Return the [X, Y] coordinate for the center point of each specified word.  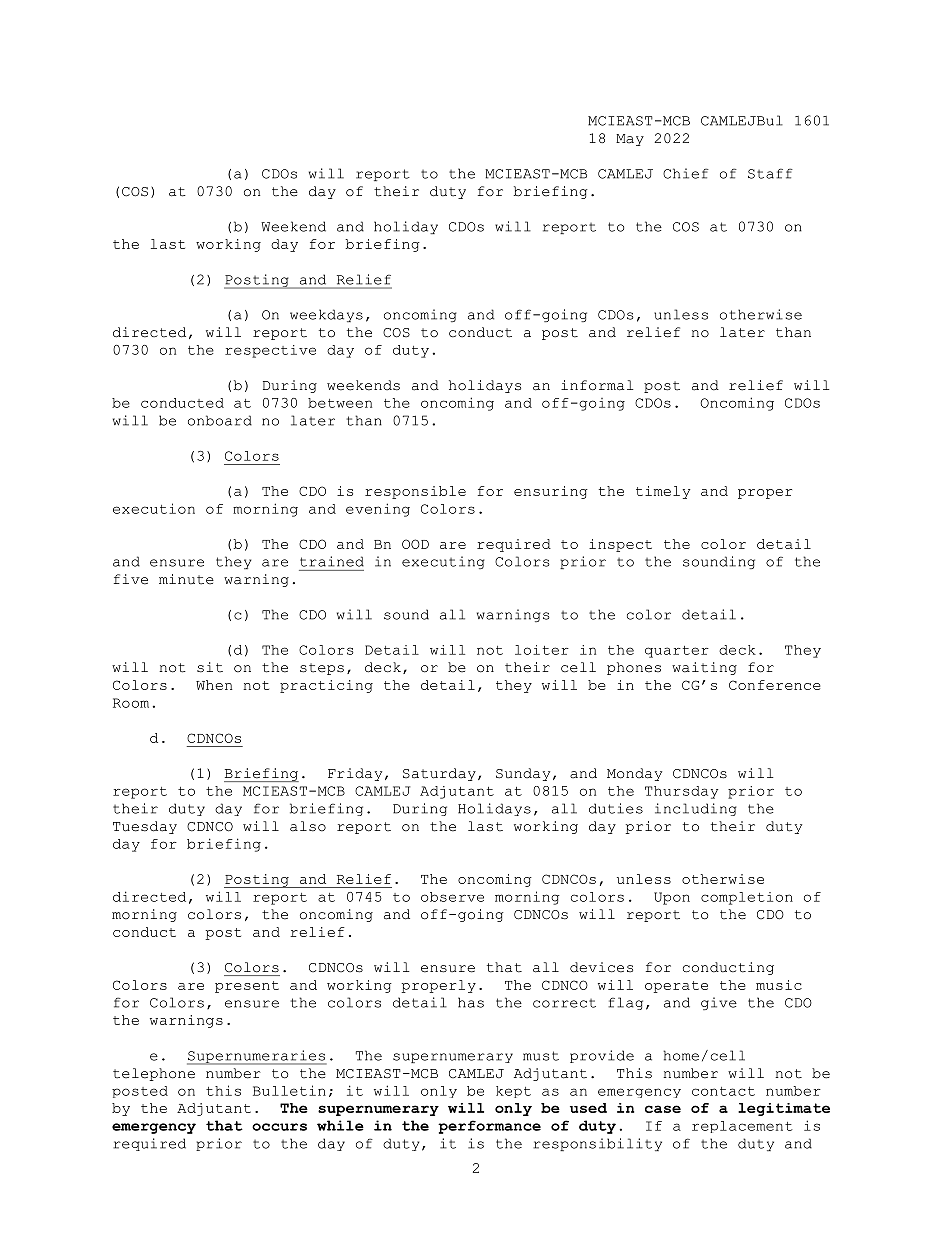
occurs [279, 1127]
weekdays [326, 315]
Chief [686, 173]
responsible [415, 492]
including [696, 809]
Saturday [439, 774]
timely [663, 492]
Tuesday [145, 827]
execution [154, 508]
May [630, 140]
